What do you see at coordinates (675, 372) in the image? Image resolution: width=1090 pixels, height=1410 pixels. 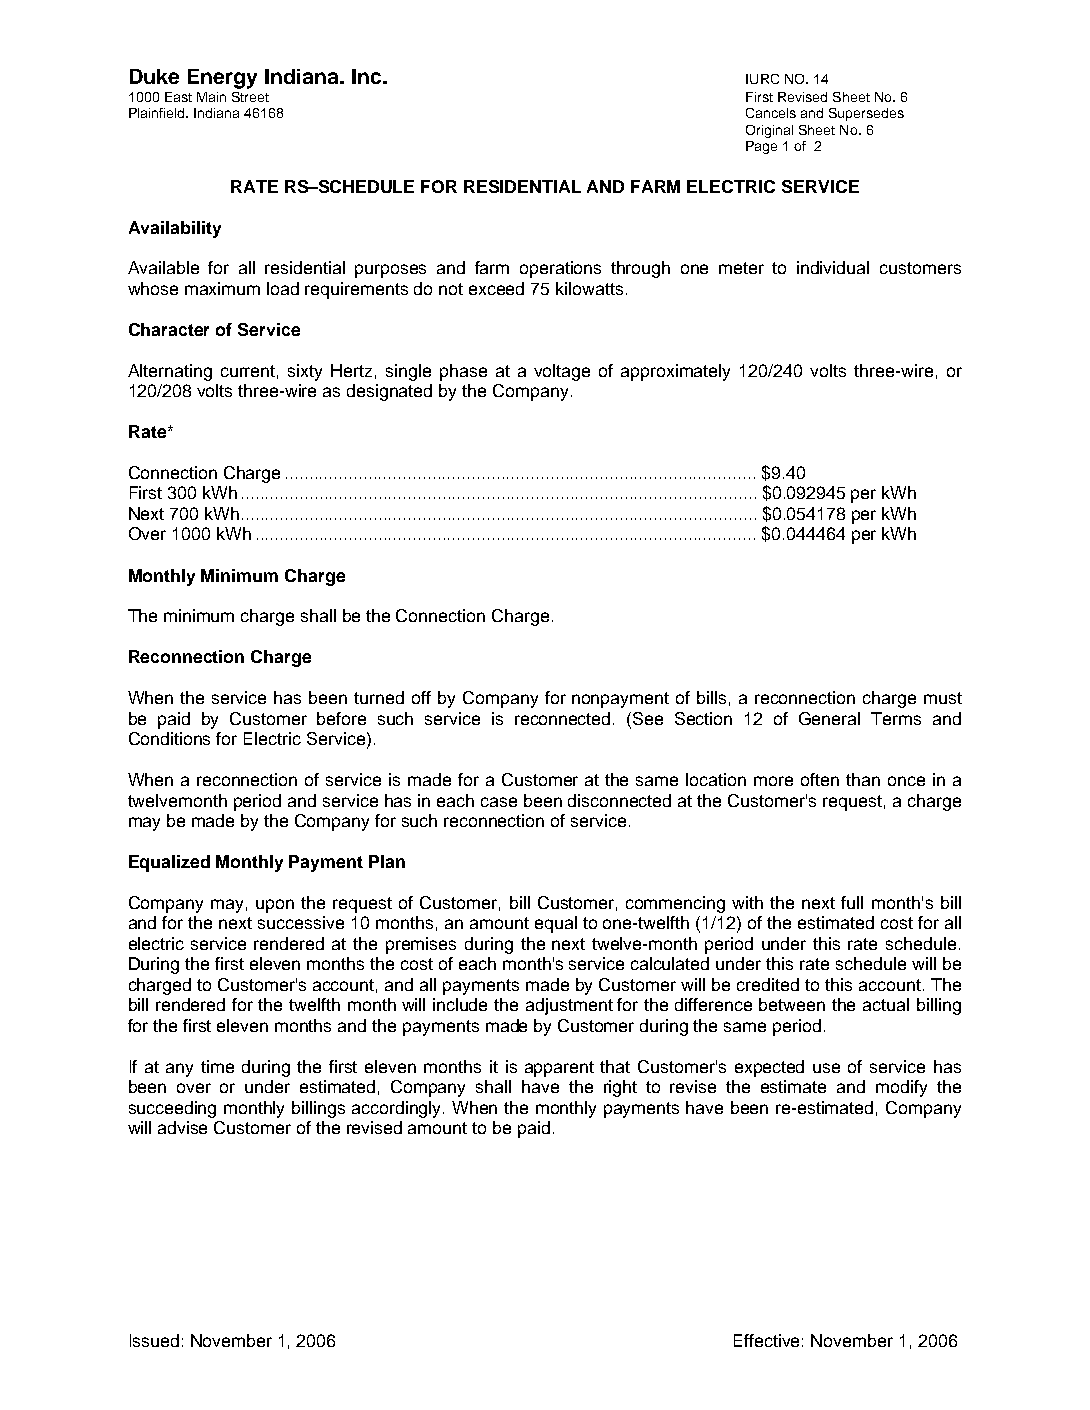 I see `approximately` at bounding box center [675, 372].
